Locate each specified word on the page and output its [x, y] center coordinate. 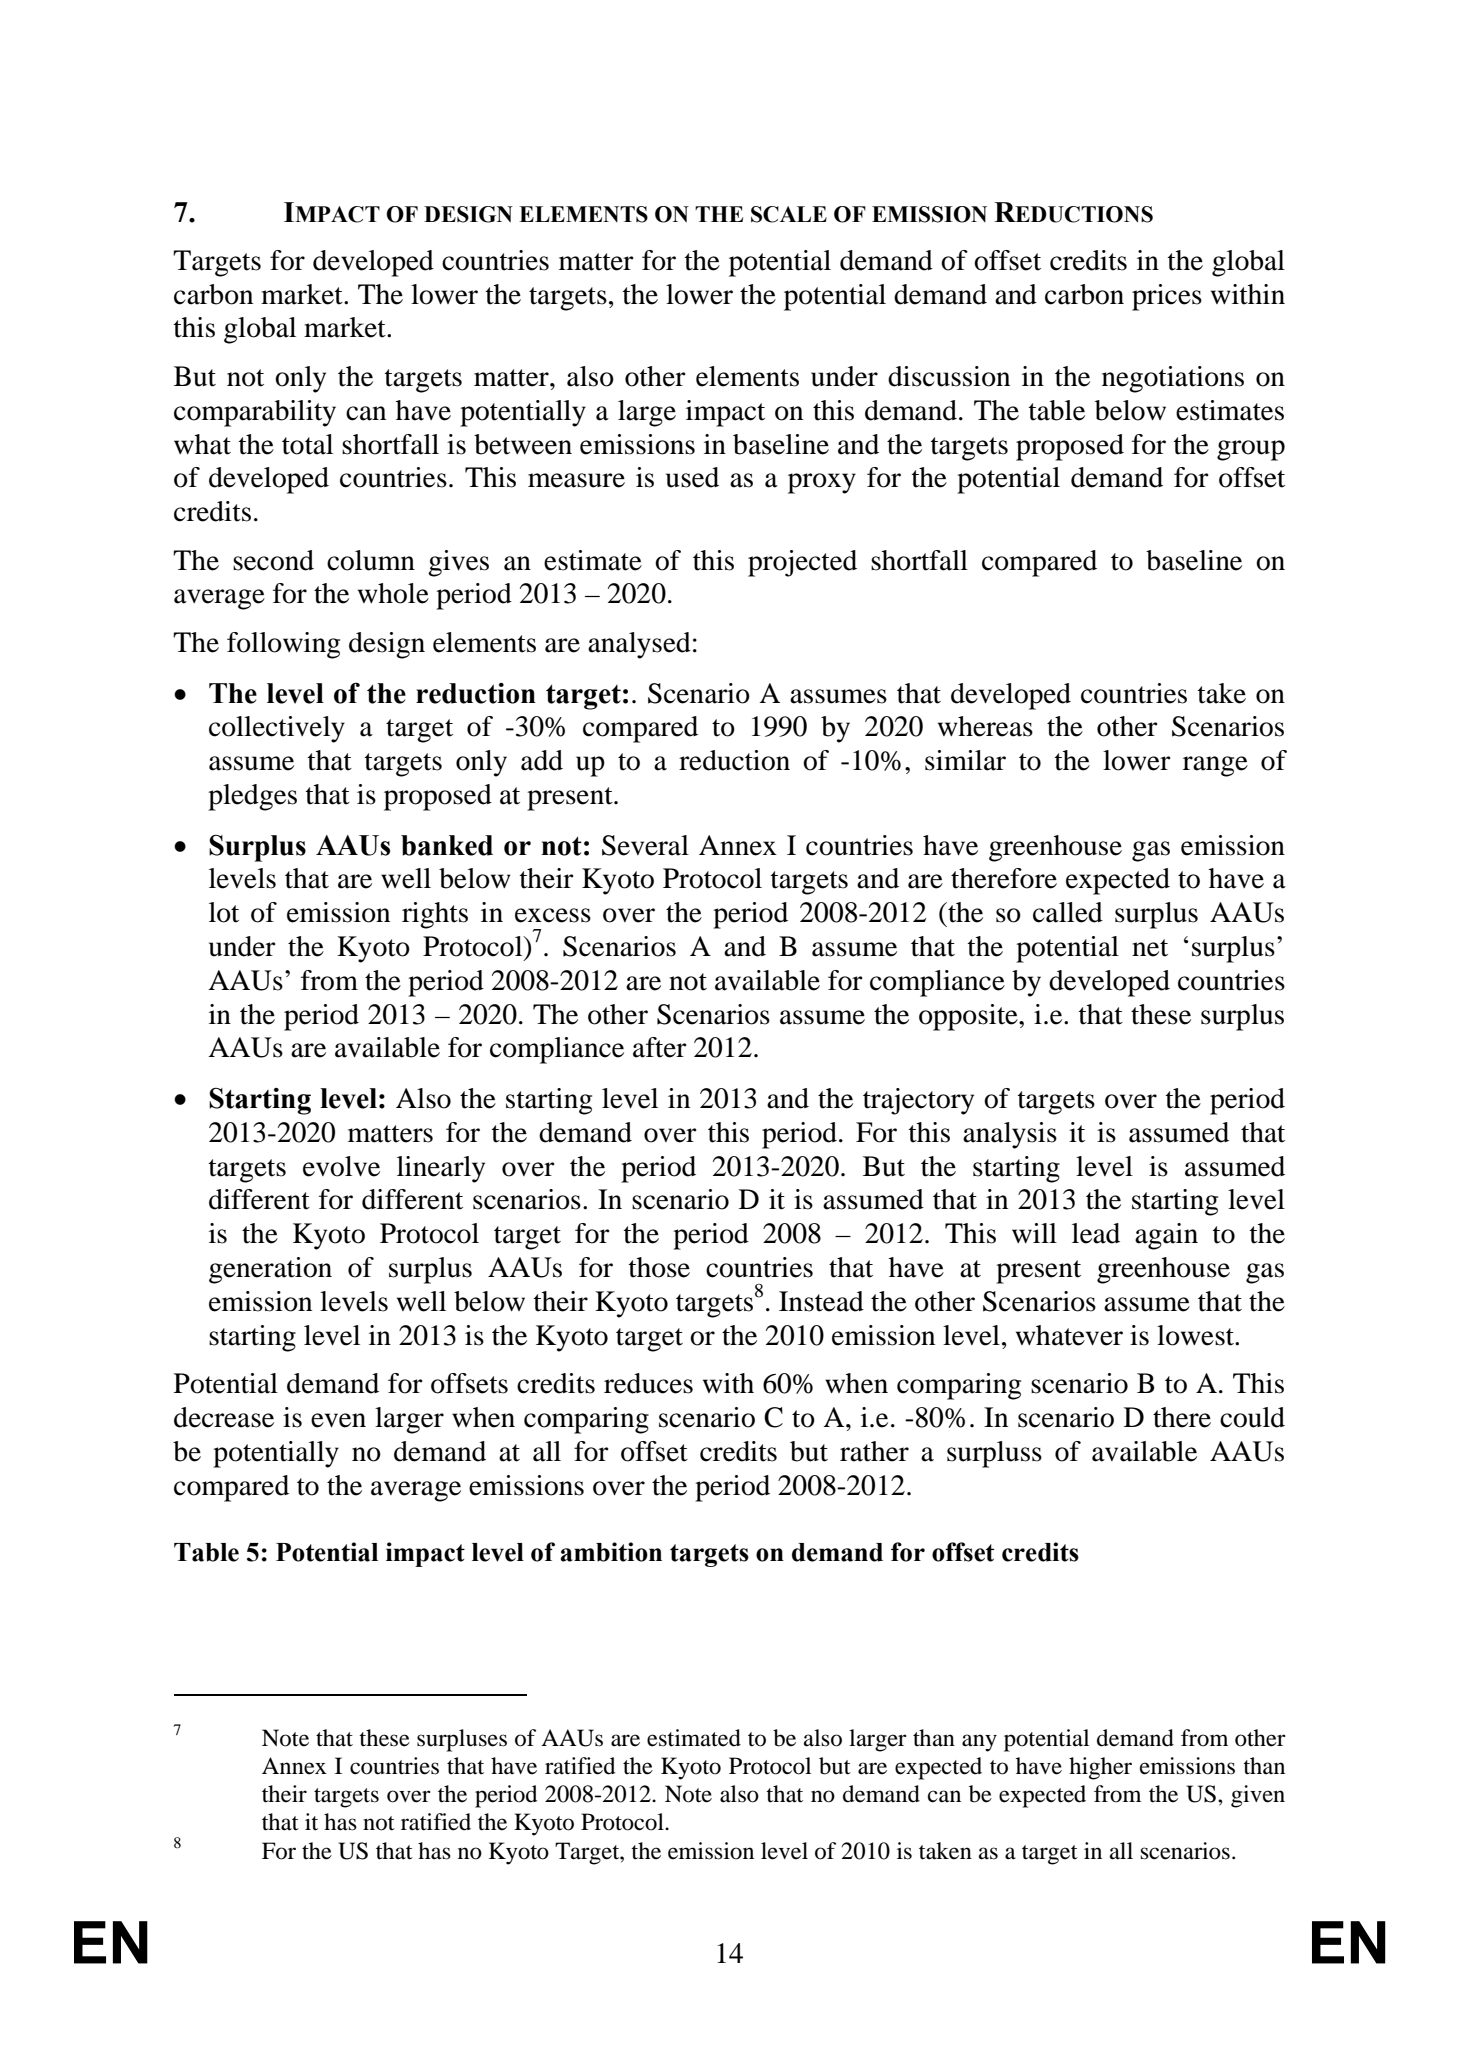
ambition [611, 1552]
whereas [985, 726]
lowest [1196, 1335]
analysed [639, 645]
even [338, 1420]
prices [1167, 297]
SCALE [789, 214]
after [660, 1047]
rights [435, 915]
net [1150, 948]
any [979, 1743]
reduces [648, 1383]
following [283, 645]
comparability [255, 413]
